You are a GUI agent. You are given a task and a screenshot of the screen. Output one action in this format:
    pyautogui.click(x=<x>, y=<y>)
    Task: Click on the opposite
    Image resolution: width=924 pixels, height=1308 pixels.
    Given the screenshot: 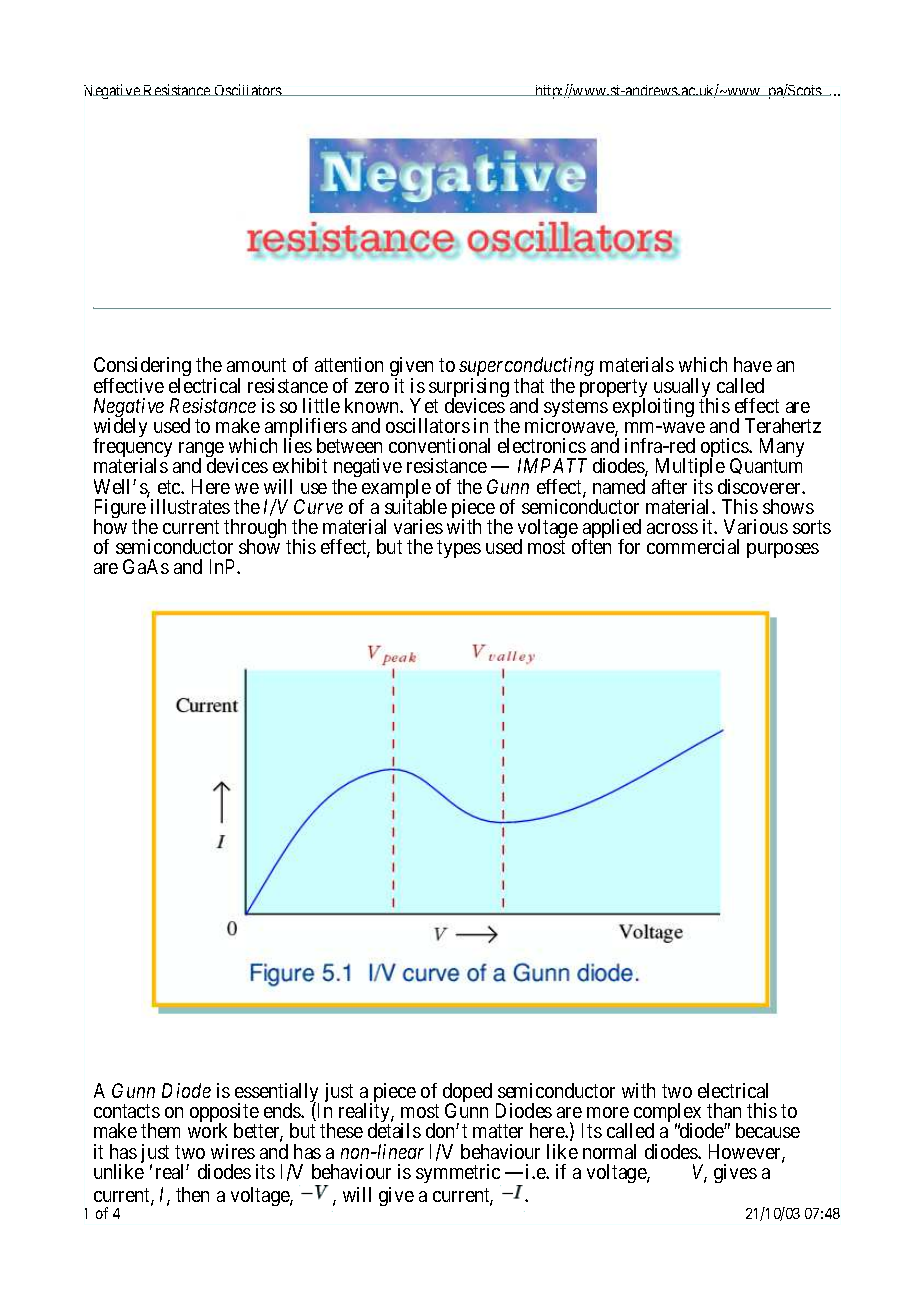 What is the action you would take?
    pyautogui.click(x=224, y=1114)
